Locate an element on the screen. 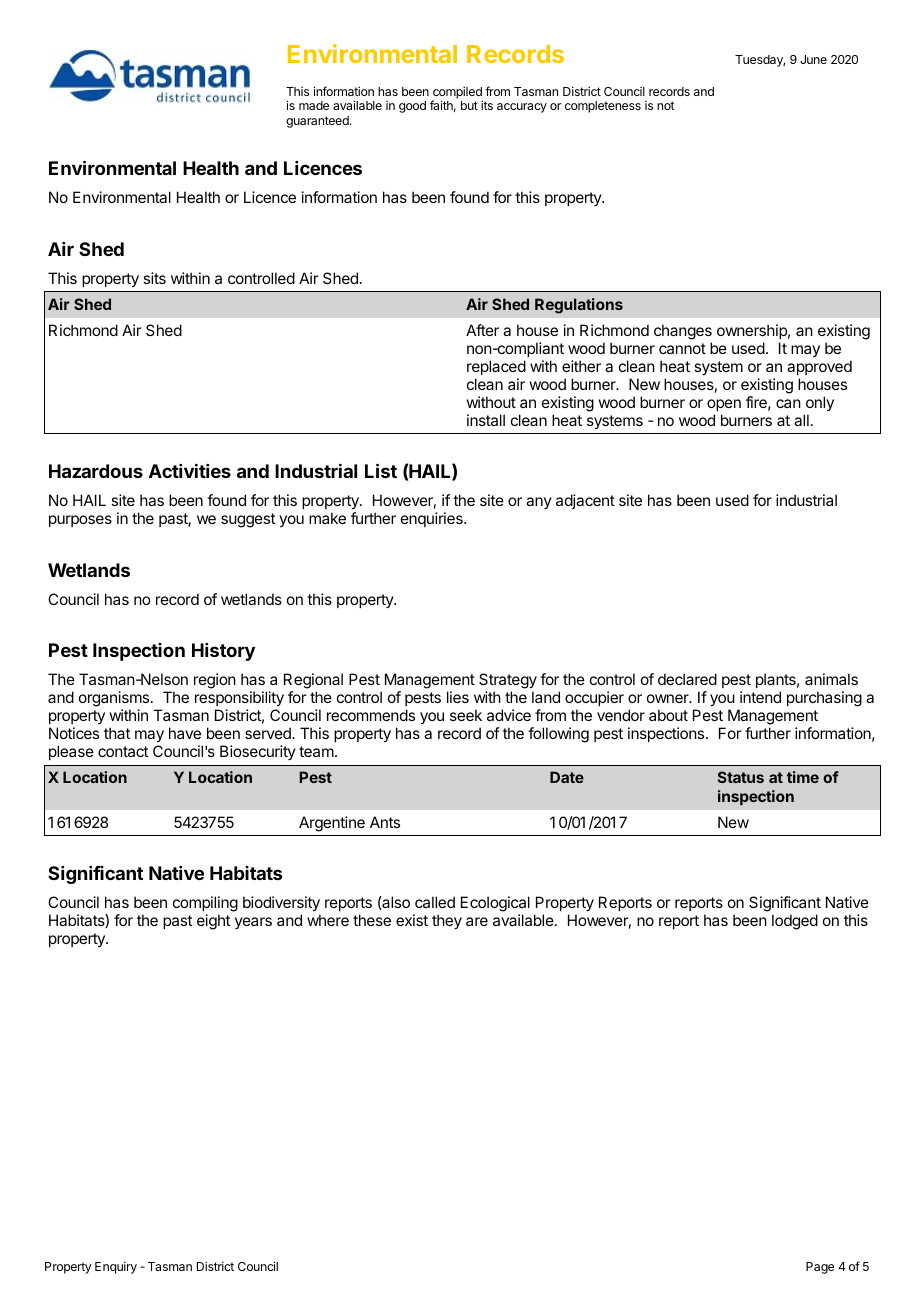 Image resolution: width=924 pixels, height=1308 pixels. enquiries is located at coordinates (433, 519).
